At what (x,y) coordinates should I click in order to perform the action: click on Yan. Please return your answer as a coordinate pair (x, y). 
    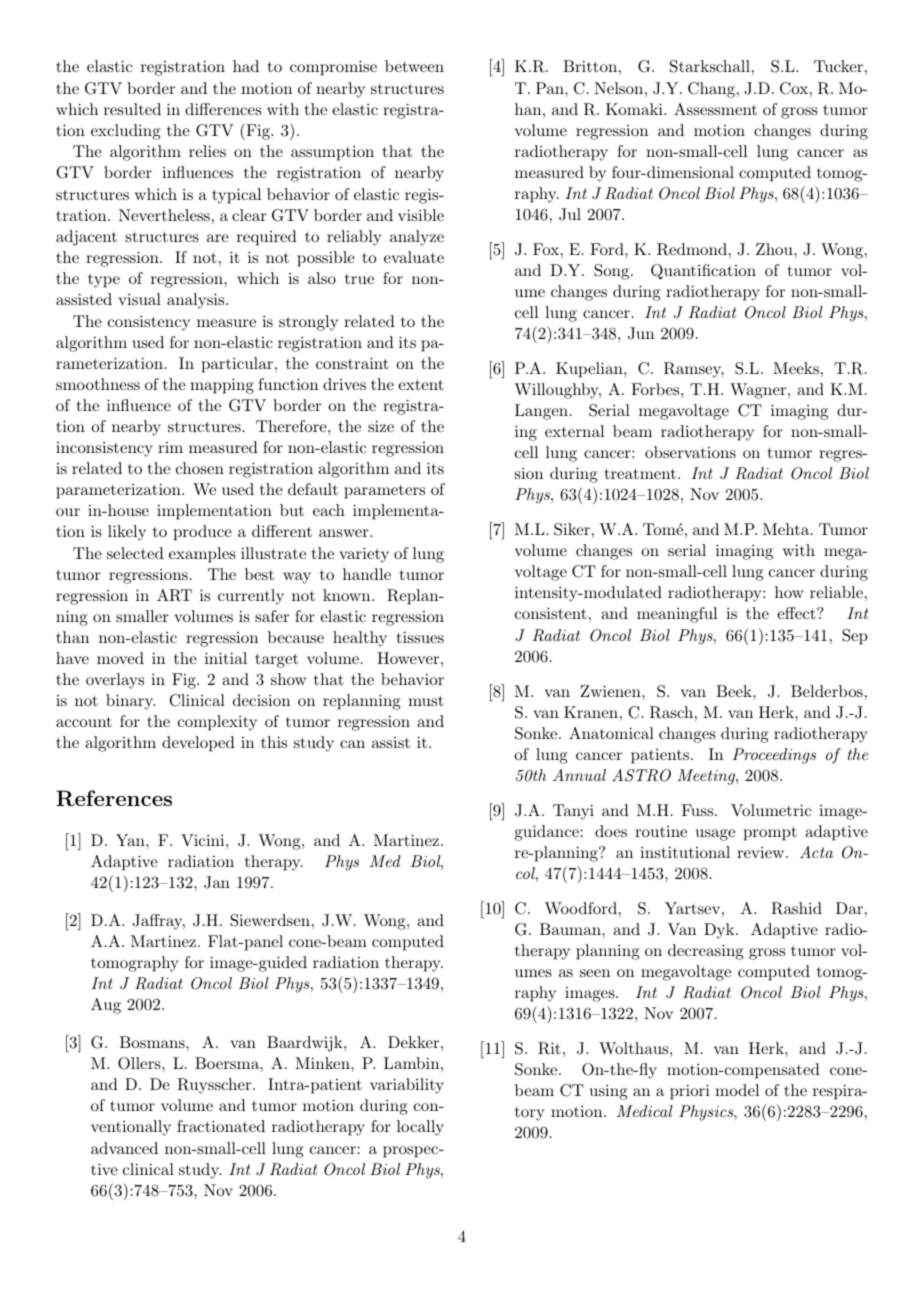
    Looking at the image, I should click on (131, 840).
